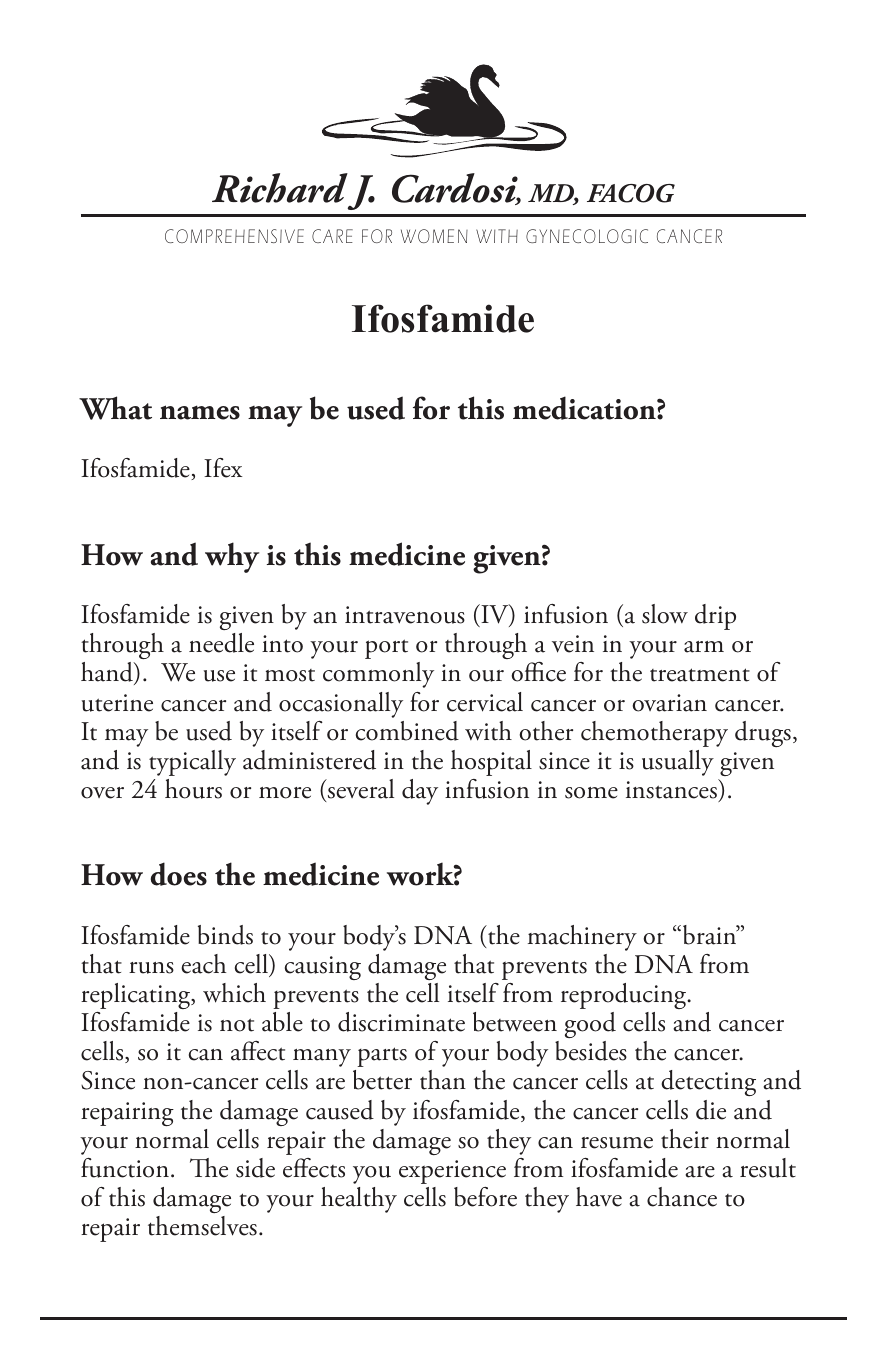 This page has width=887, height=1372. I want to click on GYNECOLOGIC, so click(587, 236).
